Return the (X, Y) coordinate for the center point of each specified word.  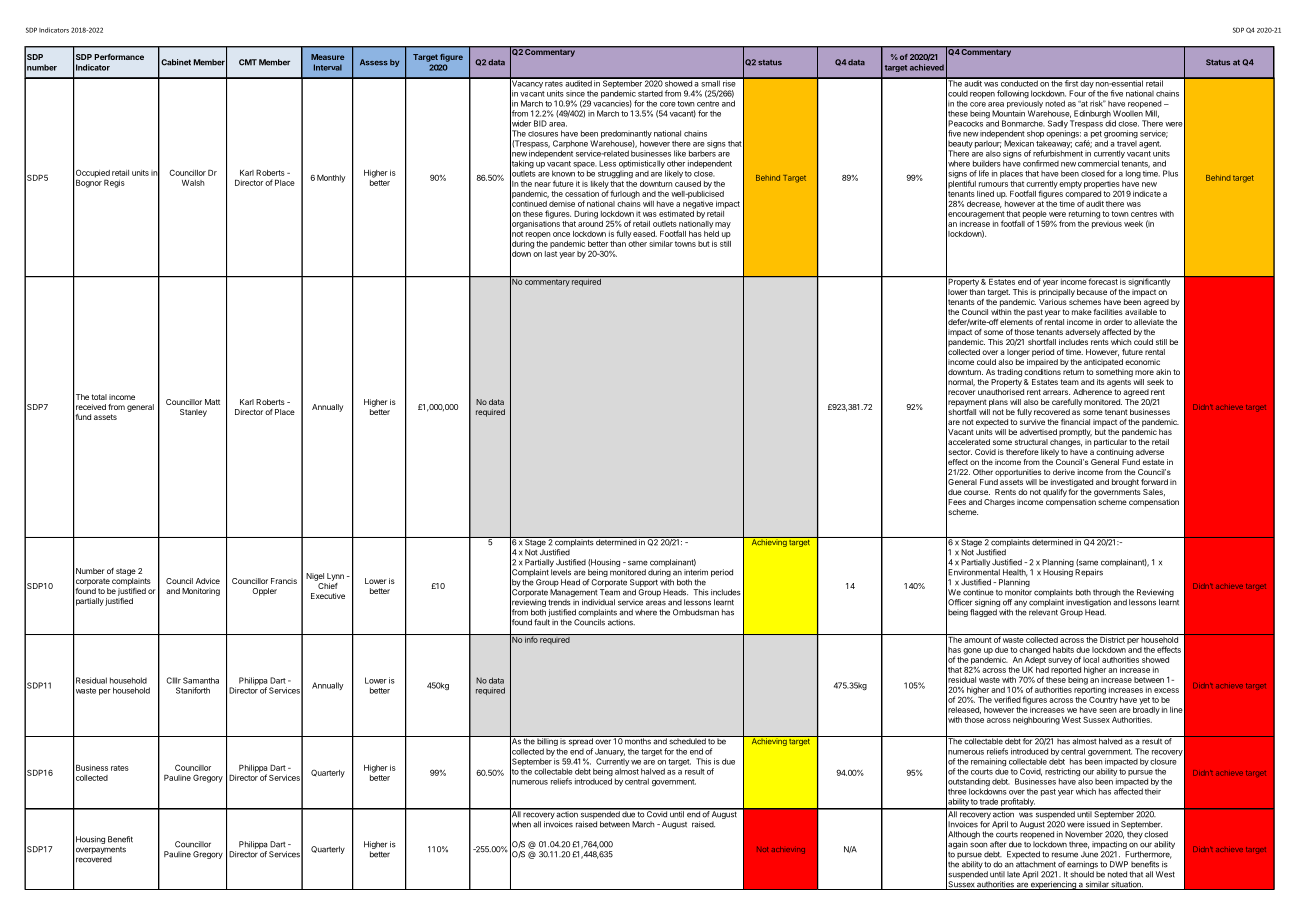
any (1020, 604)
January (610, 753)
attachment (1036, 864)
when (520, 824)
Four (1077, 93)
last (551, 254)
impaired (1042, 363)
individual (598, 602)
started (650, 94)
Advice (208, 581)
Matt (212, 402)
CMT (248, 62)
